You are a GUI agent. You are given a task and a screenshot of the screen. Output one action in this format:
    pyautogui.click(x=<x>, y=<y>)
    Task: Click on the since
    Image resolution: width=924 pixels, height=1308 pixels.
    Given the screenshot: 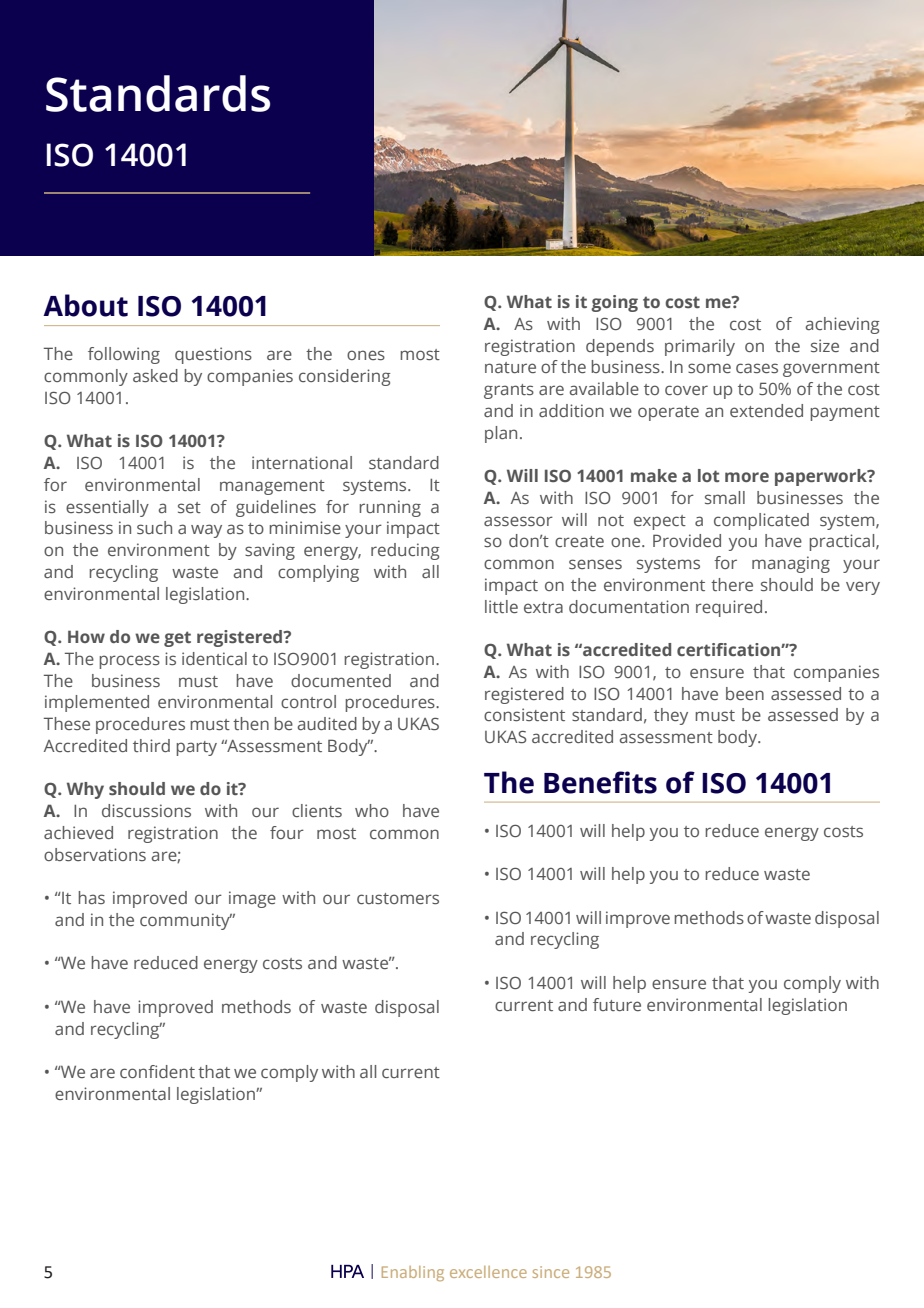 What is the action you would take?
    pyautogui.click(x=551, y=1272)
